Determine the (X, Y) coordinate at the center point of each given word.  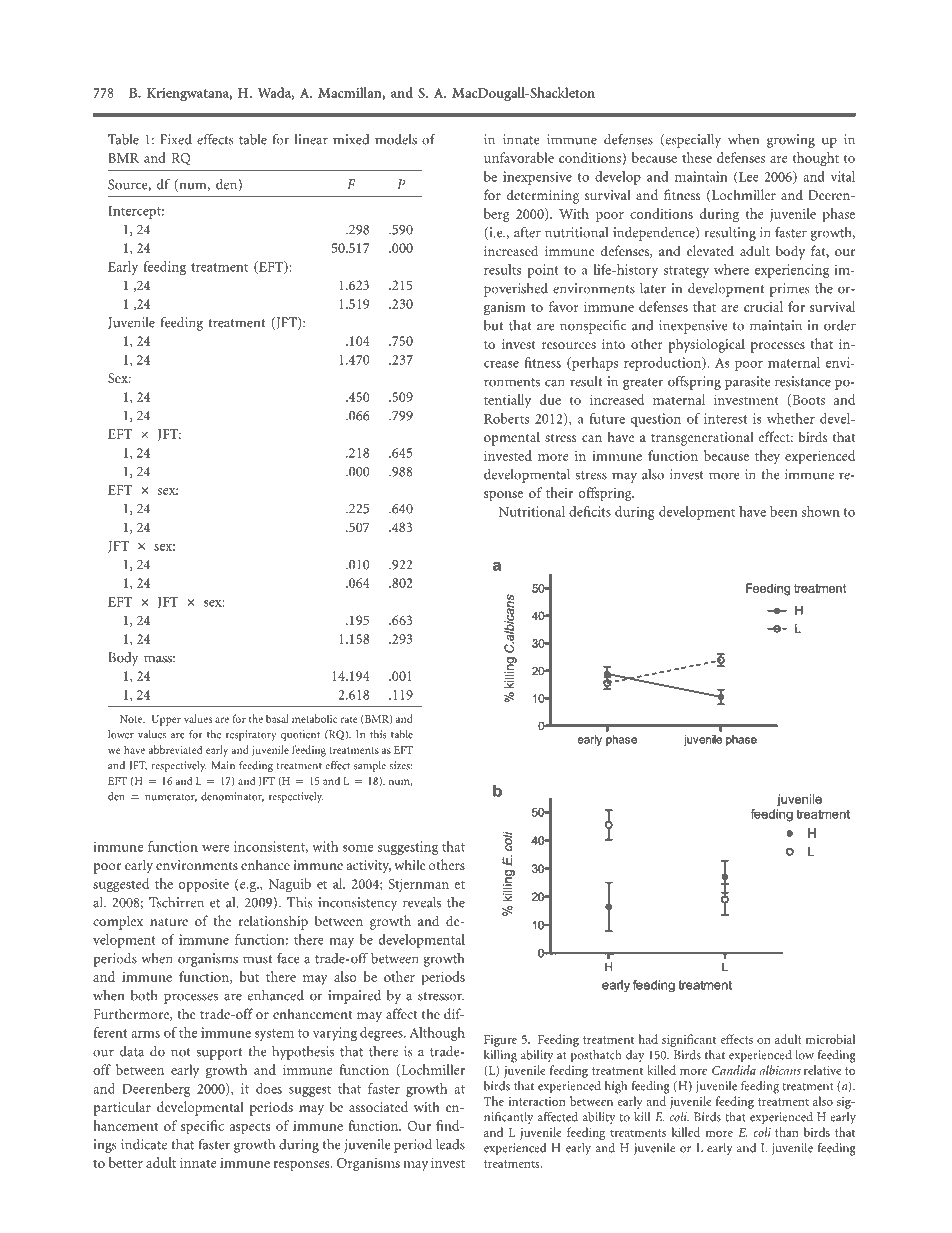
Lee (748, 177)
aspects (250, 1128)
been (783, 511)
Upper (166, 720)
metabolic (314, 718)
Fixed (176, 139)
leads (450, 1144)
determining (543, 196)
